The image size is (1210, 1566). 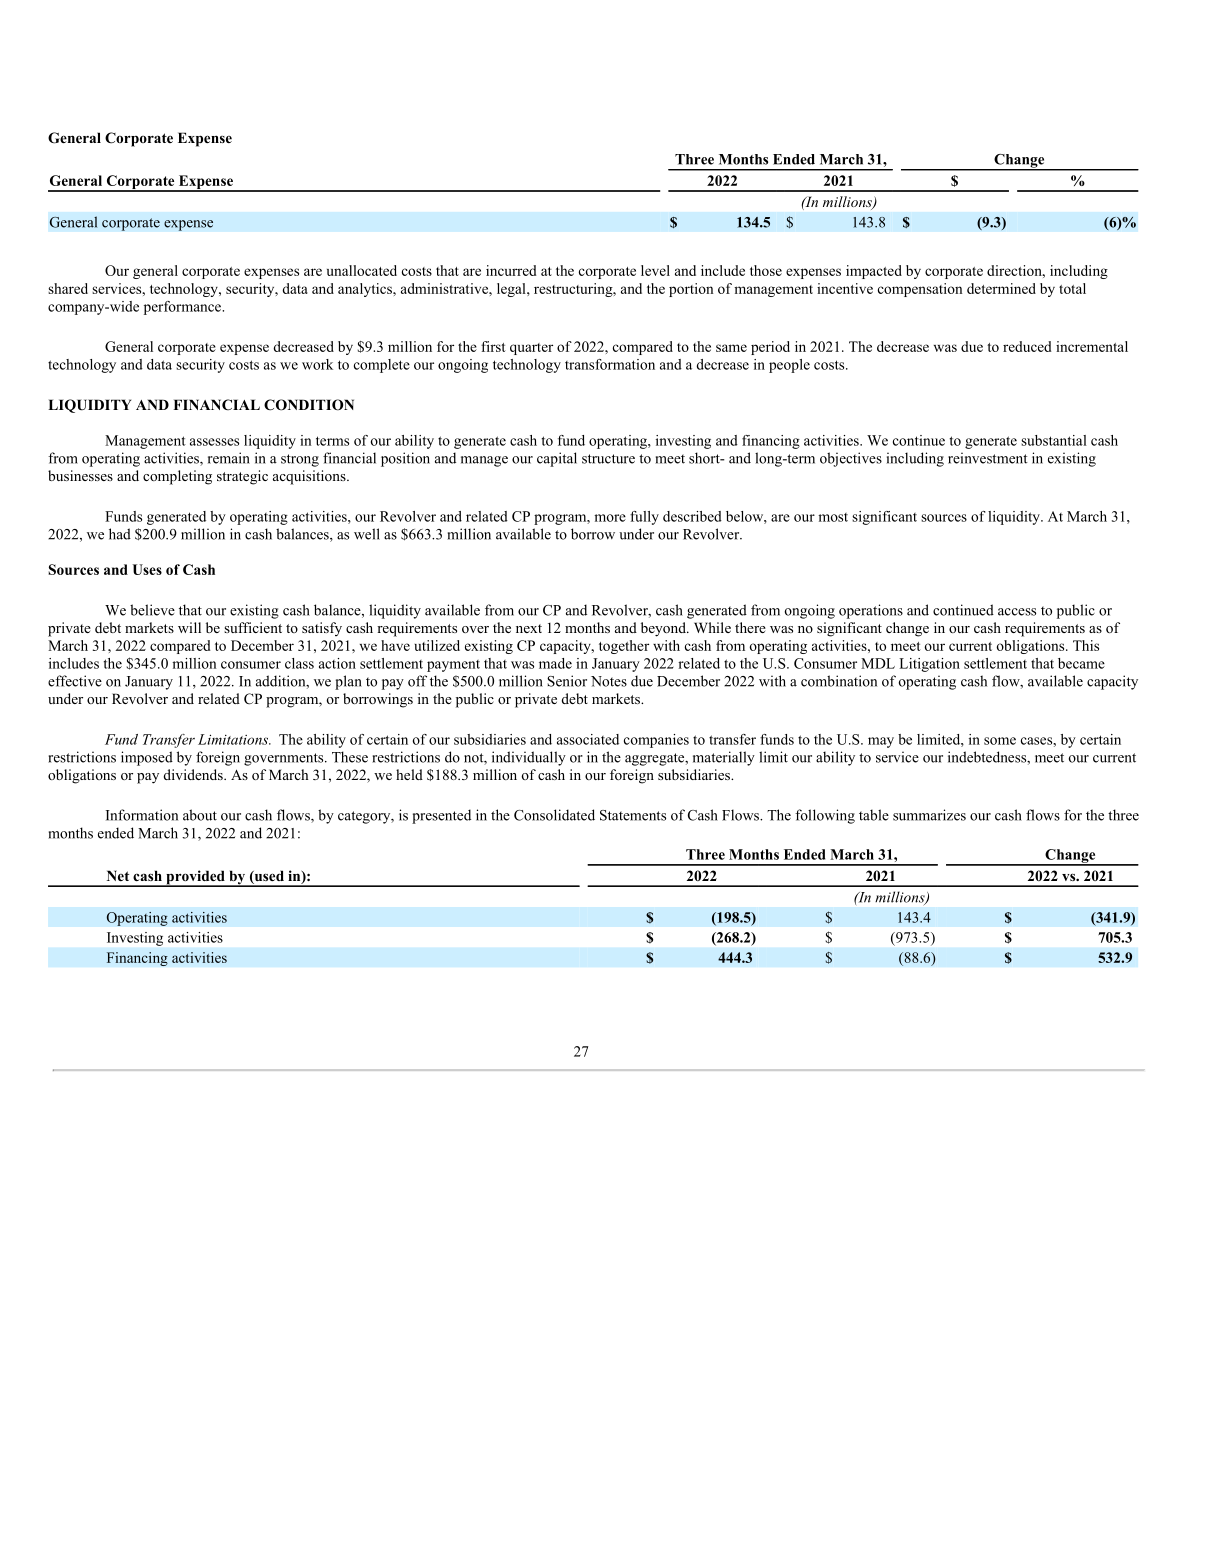 What do you see at coordinates (511, 270) in the screenshot?
I see `incurred` at bounding box center [511, 270].
